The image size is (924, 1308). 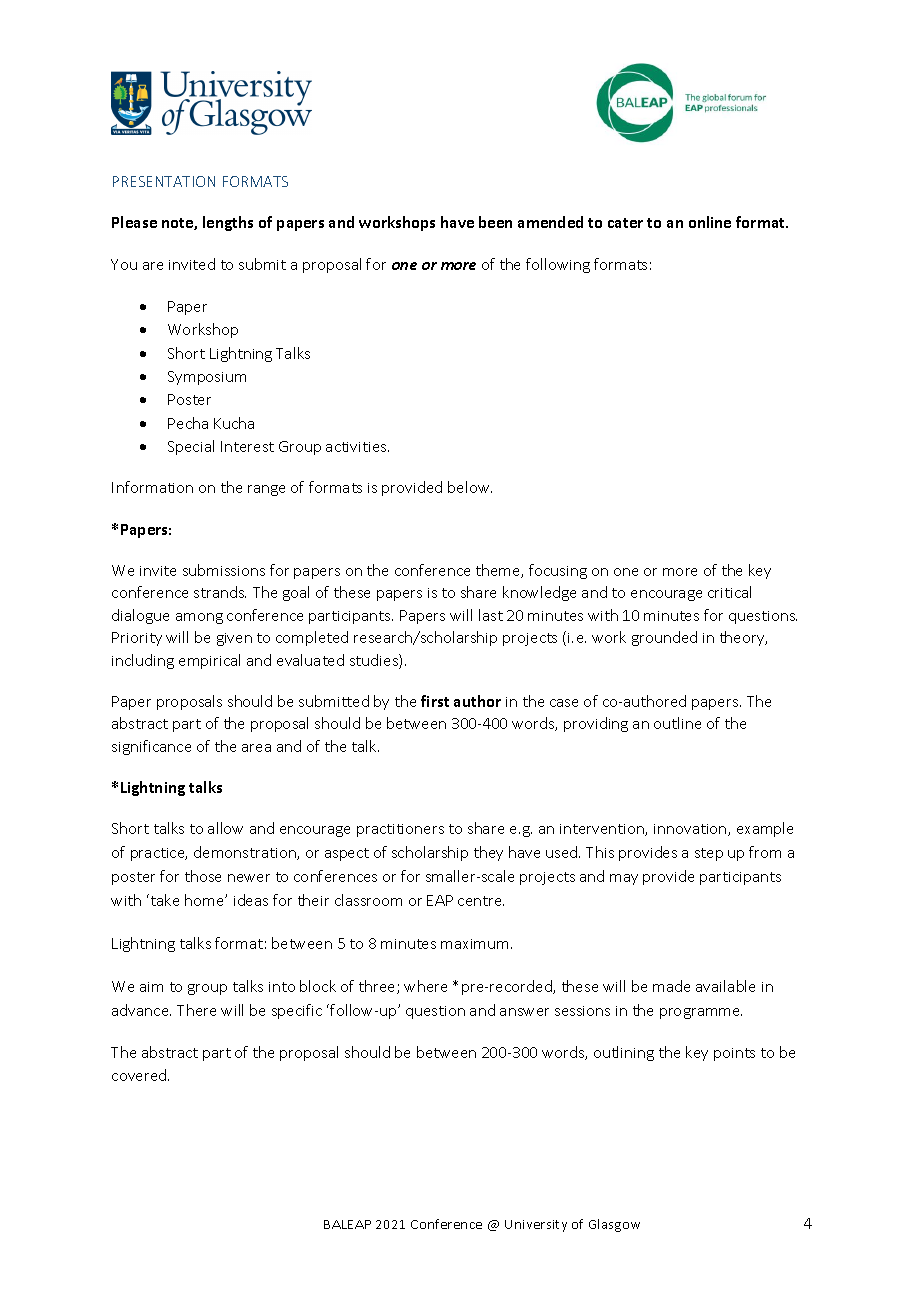 I want to click on made, so click(x=671, y=986).
